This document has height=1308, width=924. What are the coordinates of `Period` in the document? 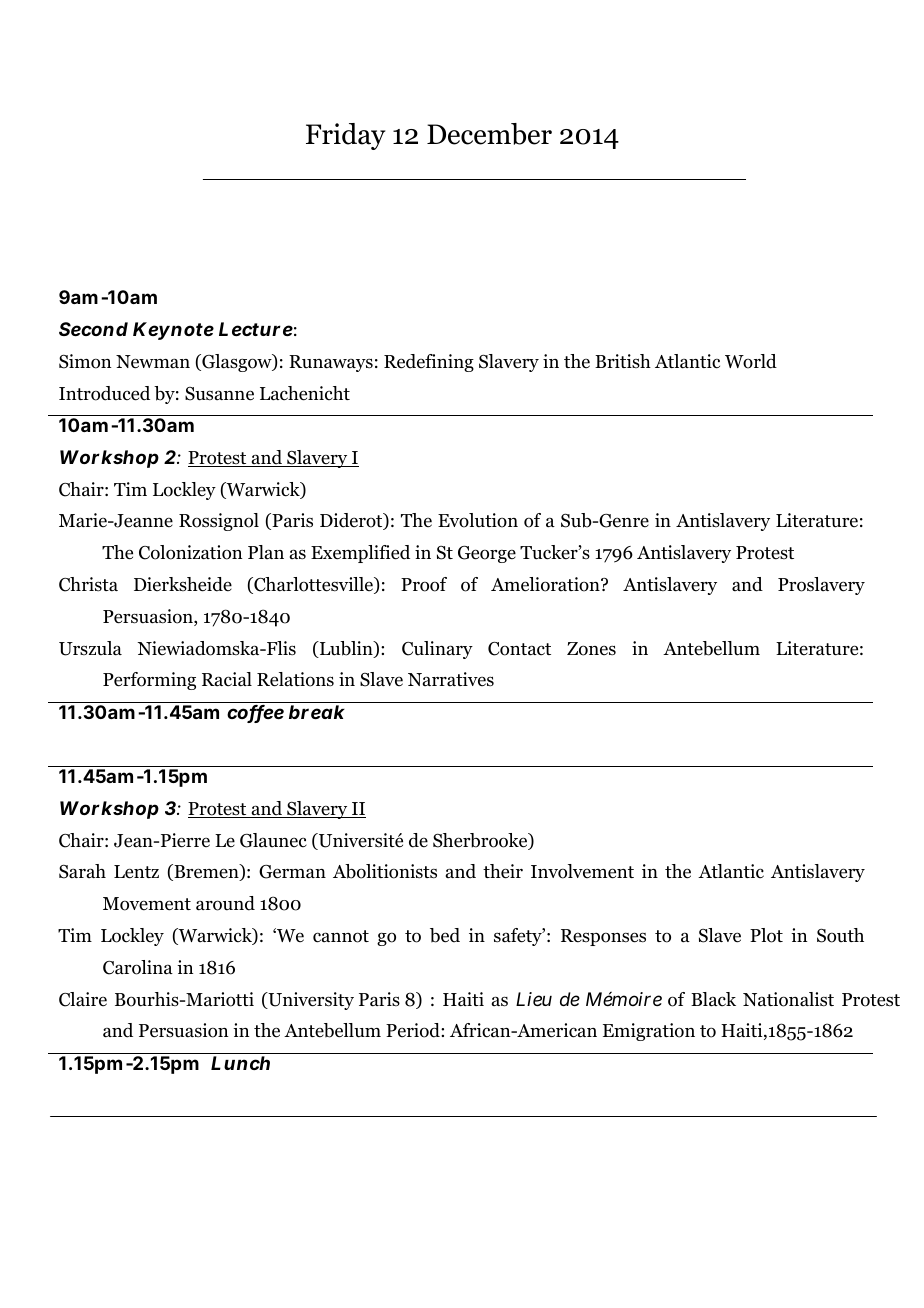 It's located at (414, 1030).
